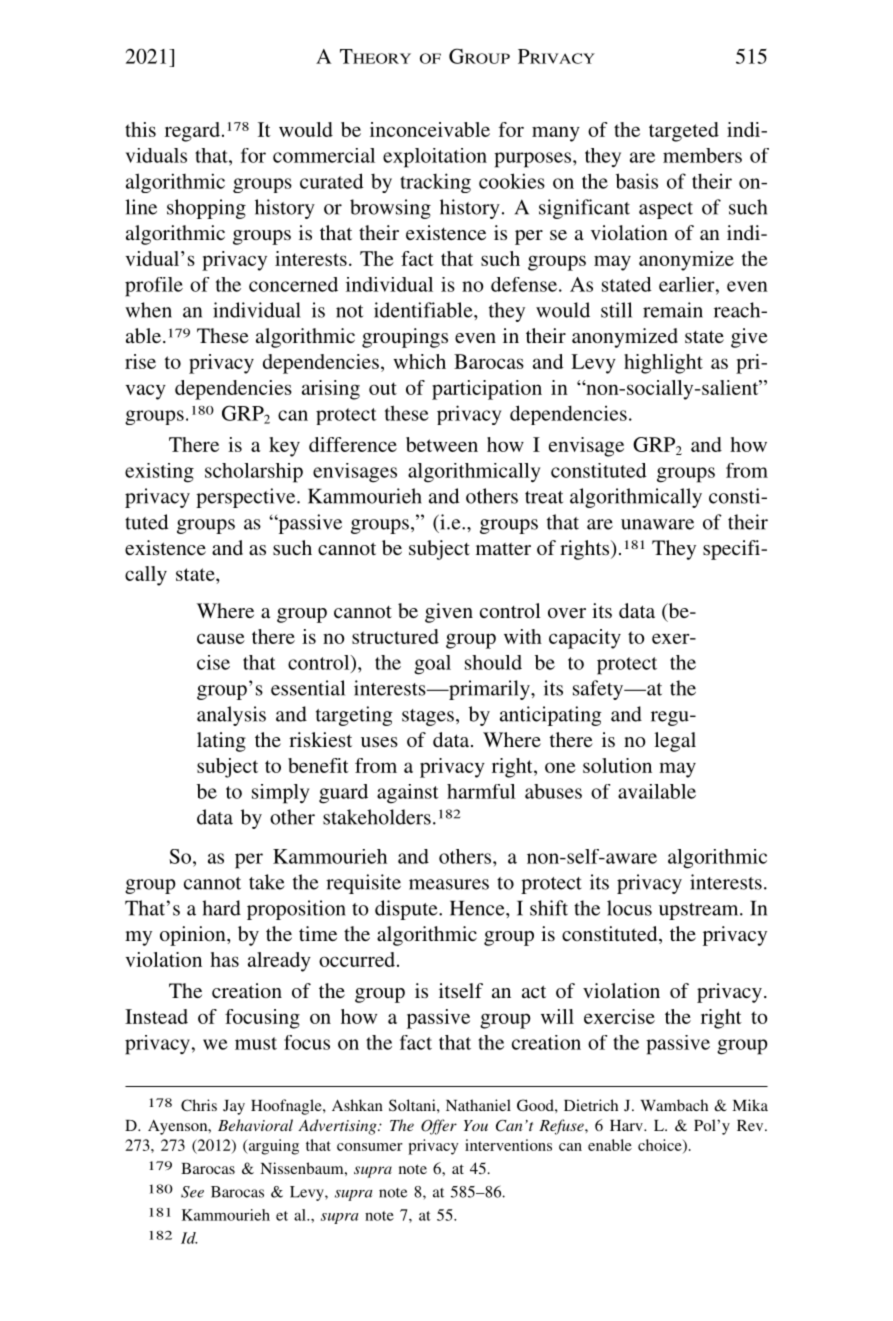 The width and height of the page is (893, 1321). I want to click on choice, so click(661, 1146).
